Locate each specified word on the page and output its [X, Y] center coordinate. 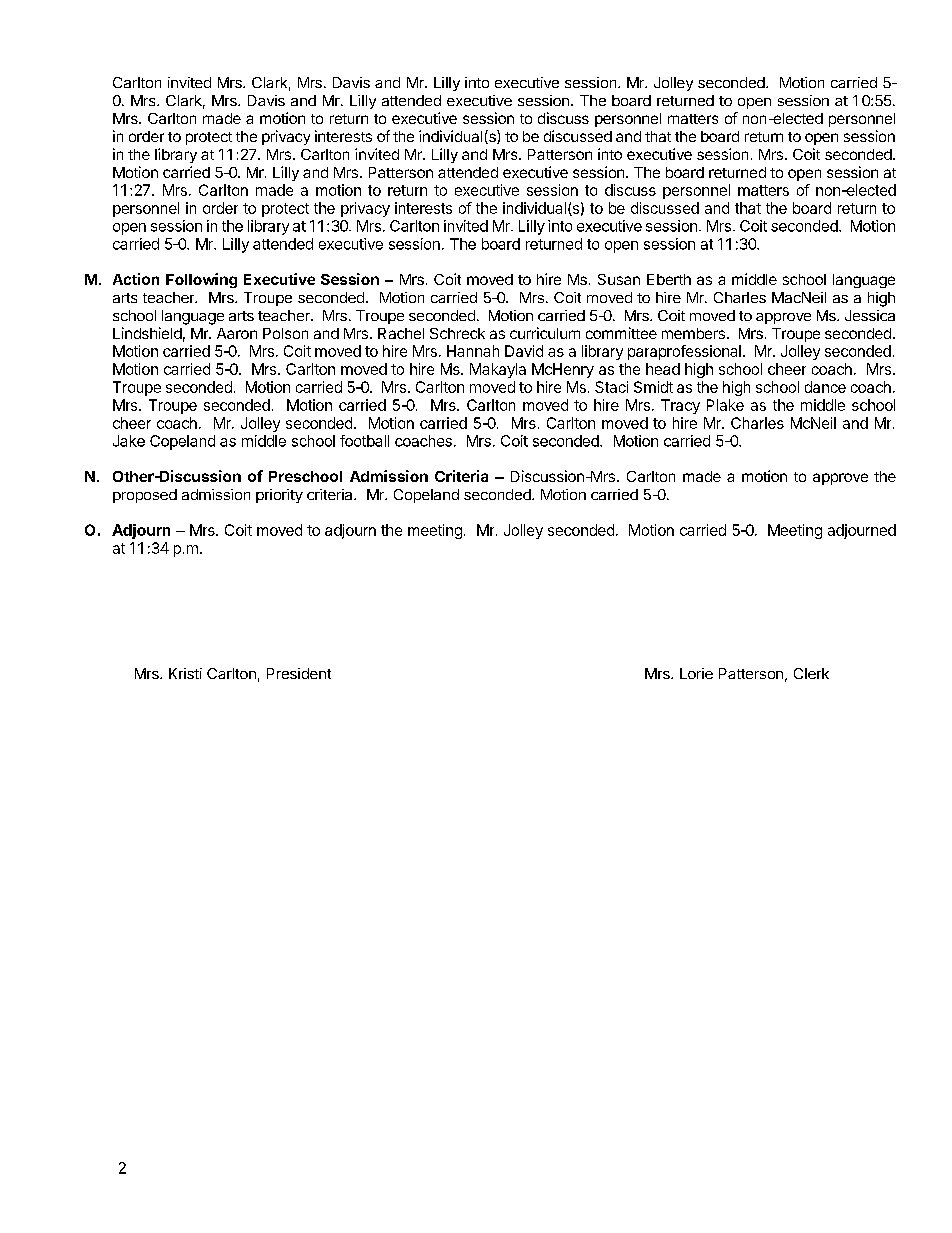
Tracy [680, 406]
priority [279, 496]
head [663, 369]
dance [825, 387]
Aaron [237, 333]
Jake [129, 441]
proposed [145, 496]
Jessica [870, 315]
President [299, 673]
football [364, 441]
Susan [619, 279]
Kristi [185, 673]
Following [201, 280]
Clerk [811, 673]
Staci [611, 387]
